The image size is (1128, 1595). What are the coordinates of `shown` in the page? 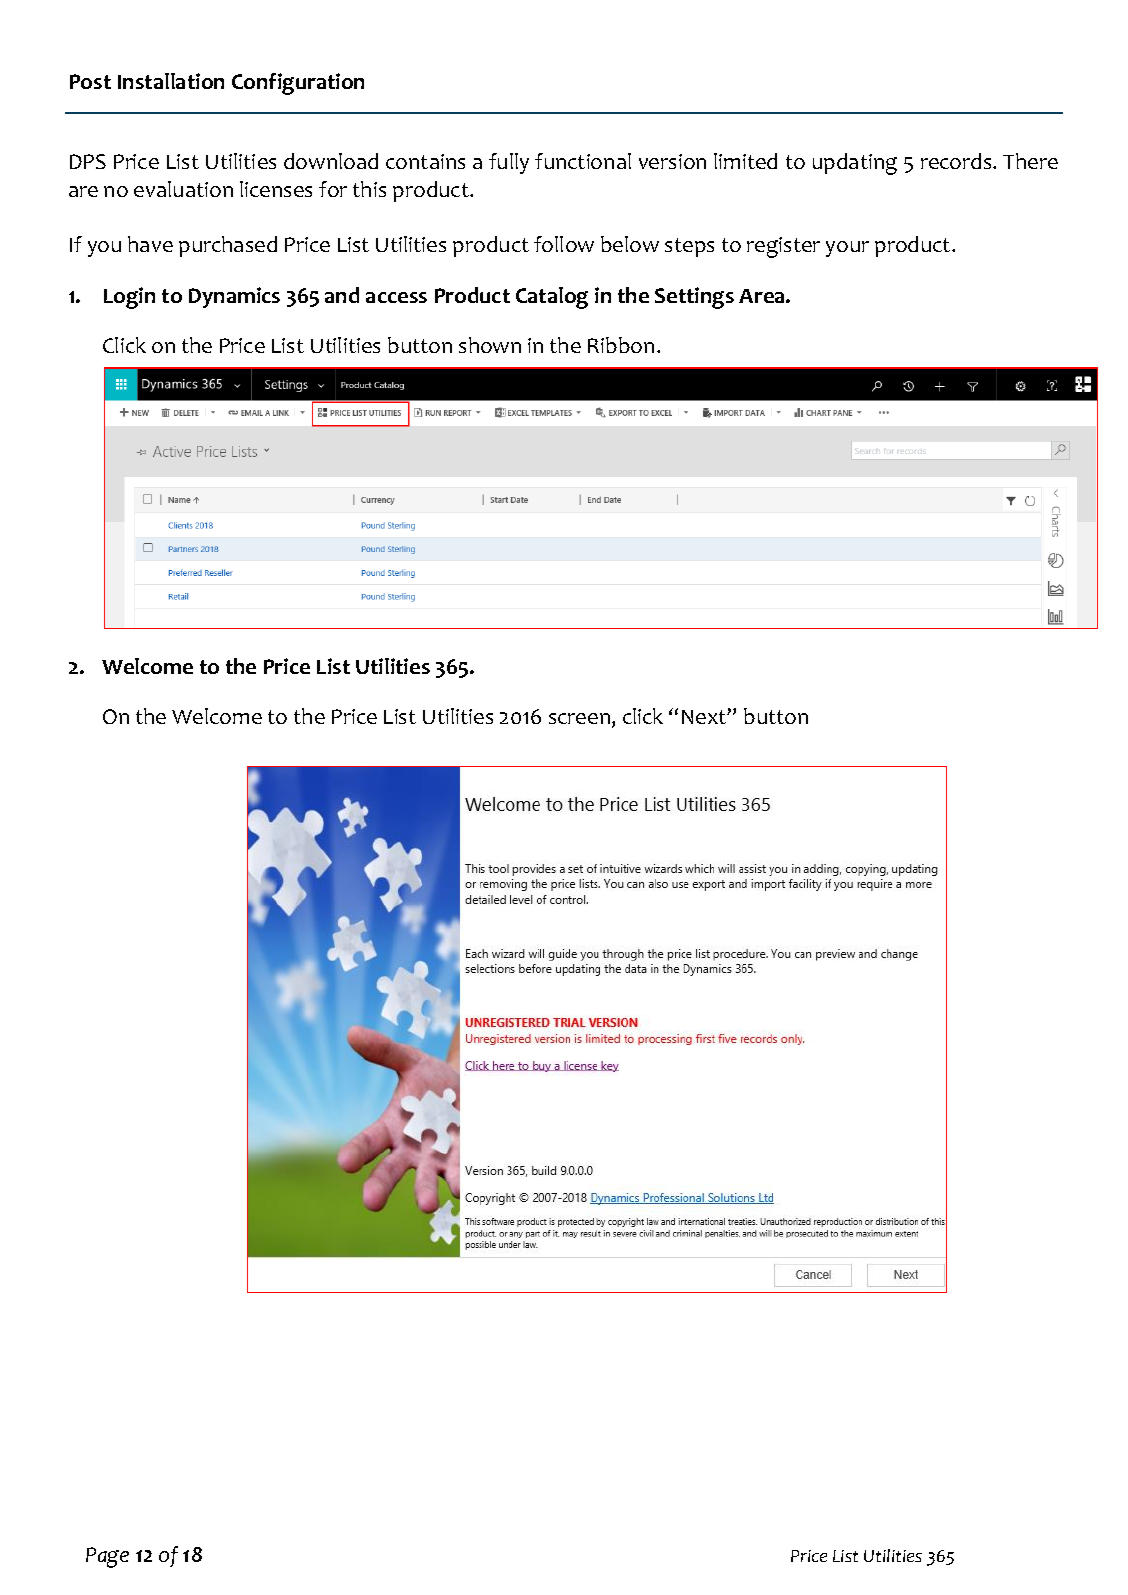 It's located at (490, 345).
